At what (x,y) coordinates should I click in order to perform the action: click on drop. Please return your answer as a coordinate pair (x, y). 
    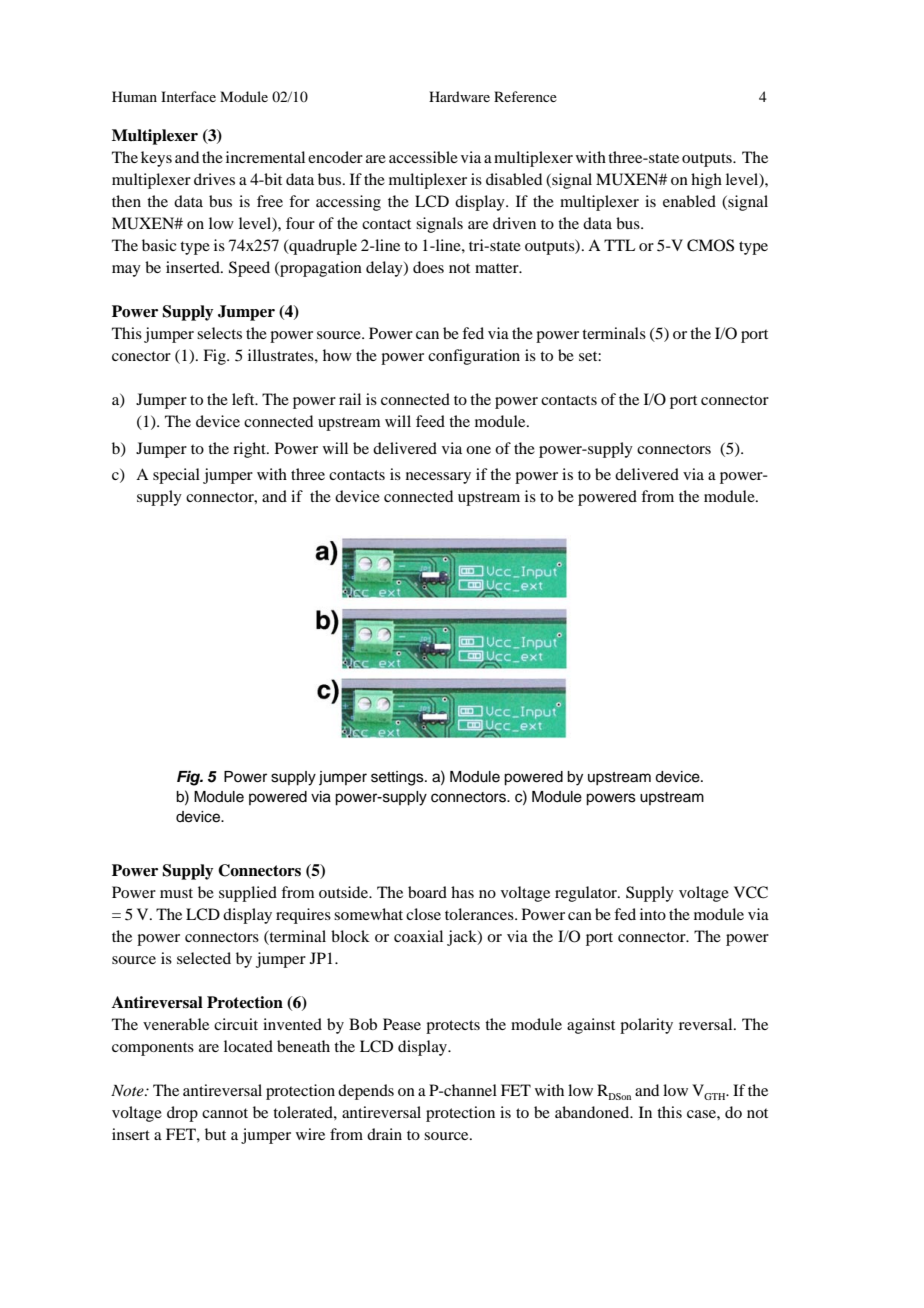
    Looking at the image, I should click on (182, 1114).
